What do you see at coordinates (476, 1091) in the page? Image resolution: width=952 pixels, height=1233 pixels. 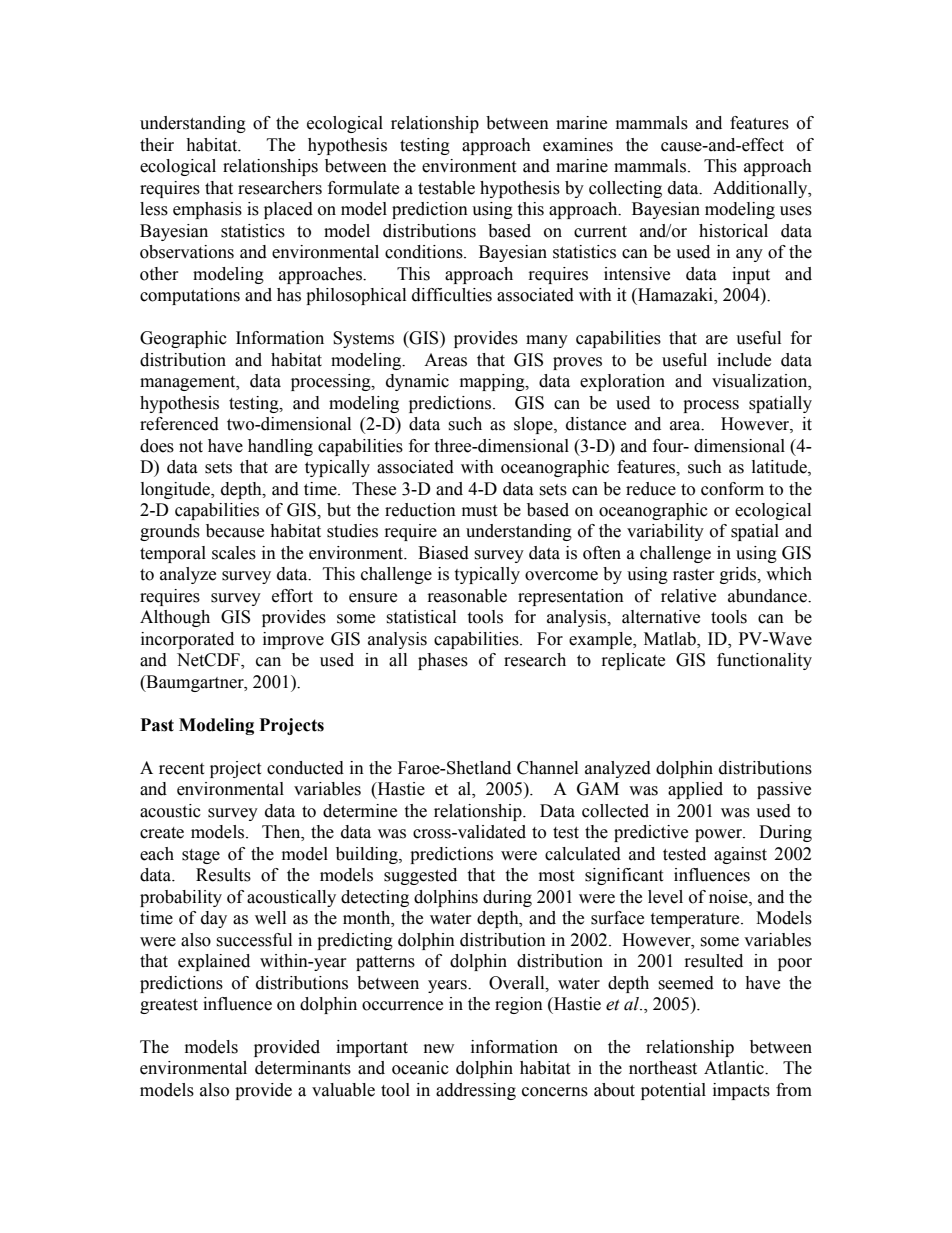 I see `addressing` at bounding box center [476, 1091].
